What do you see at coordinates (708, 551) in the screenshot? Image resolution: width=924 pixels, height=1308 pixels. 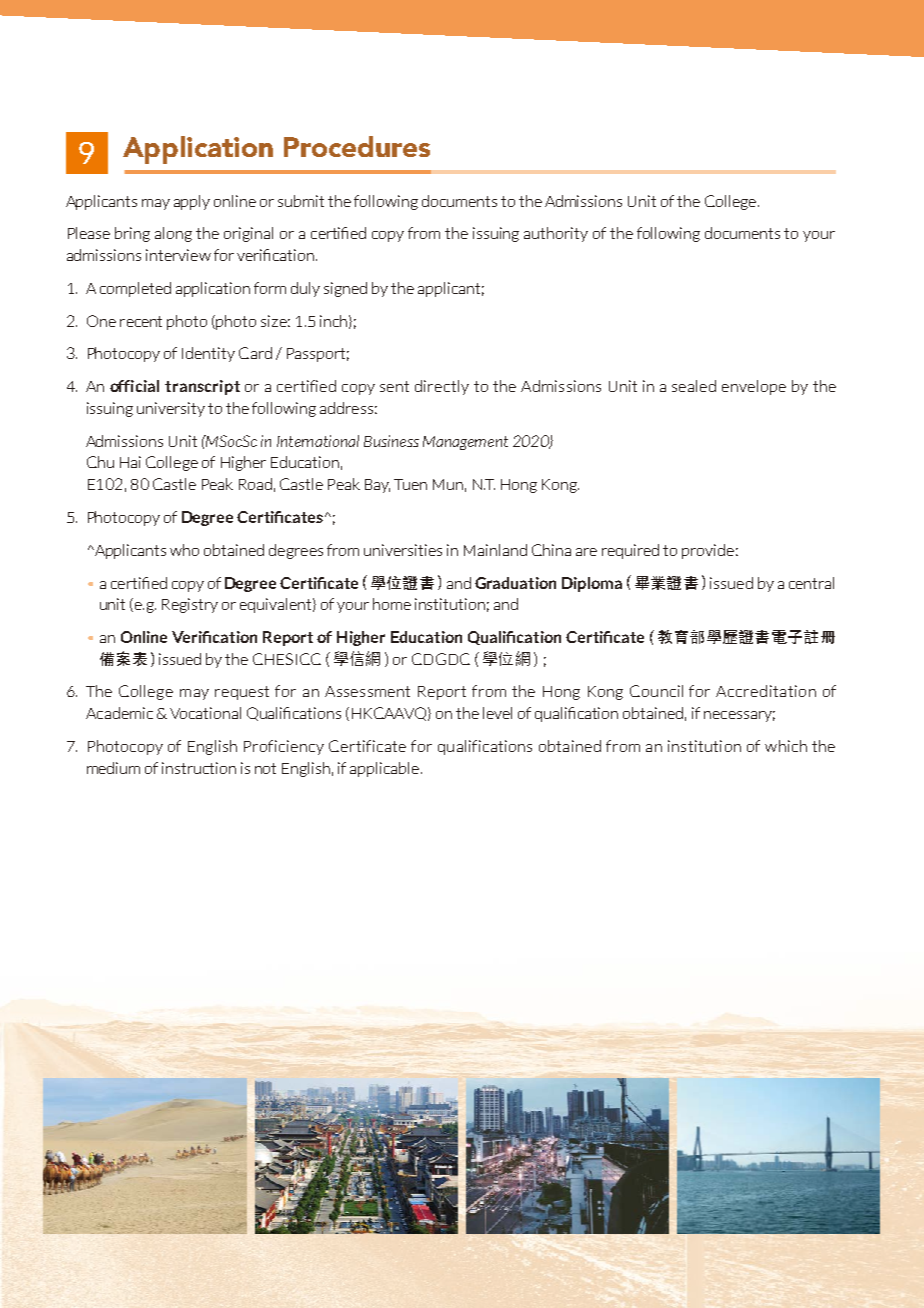 I see `provide` at bounding box center [708, 551].
